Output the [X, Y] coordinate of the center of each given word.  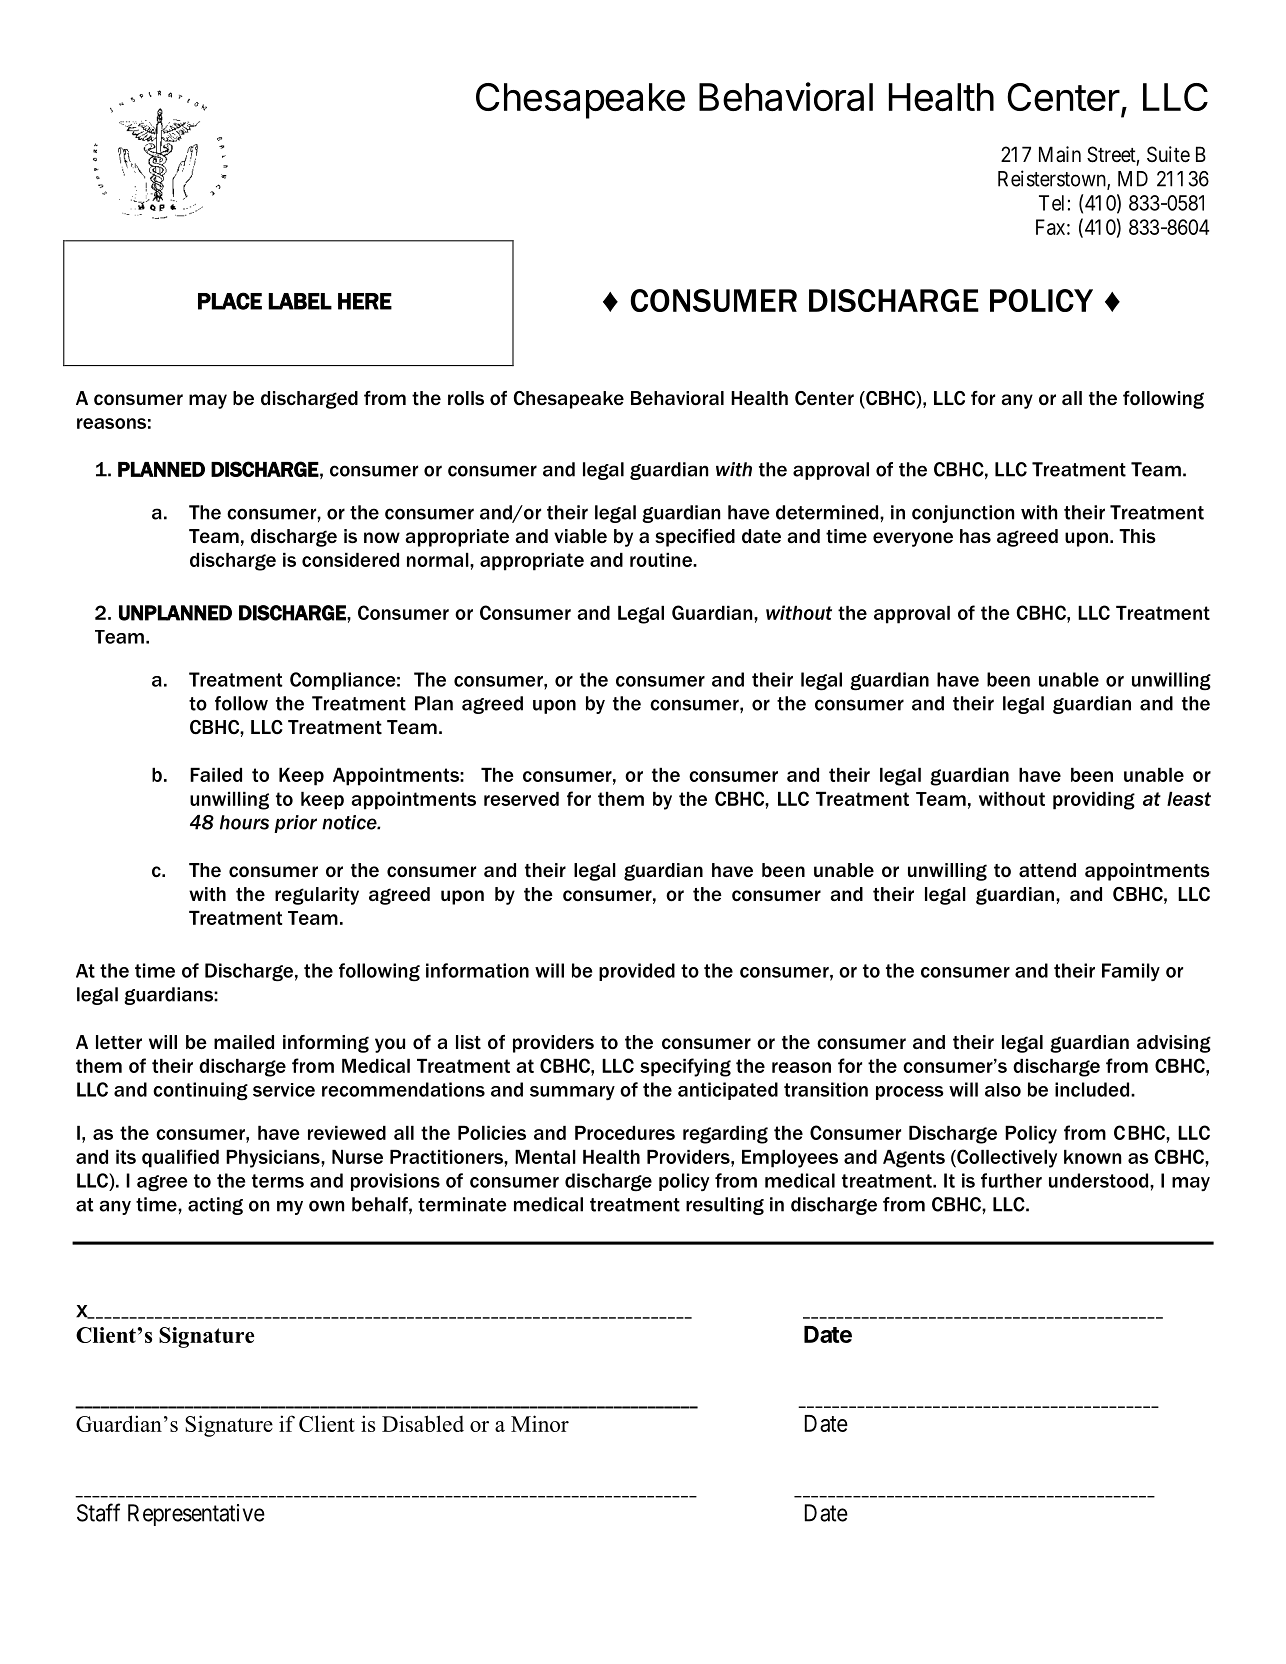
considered [350, 560]
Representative [196, 1515]
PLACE [230, 301]
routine [662, 560]
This [1137, 536]
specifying [685, 1067]
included [1093, 1089]
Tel [1051, 203]
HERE [365, 301]
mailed [244, 1042]
